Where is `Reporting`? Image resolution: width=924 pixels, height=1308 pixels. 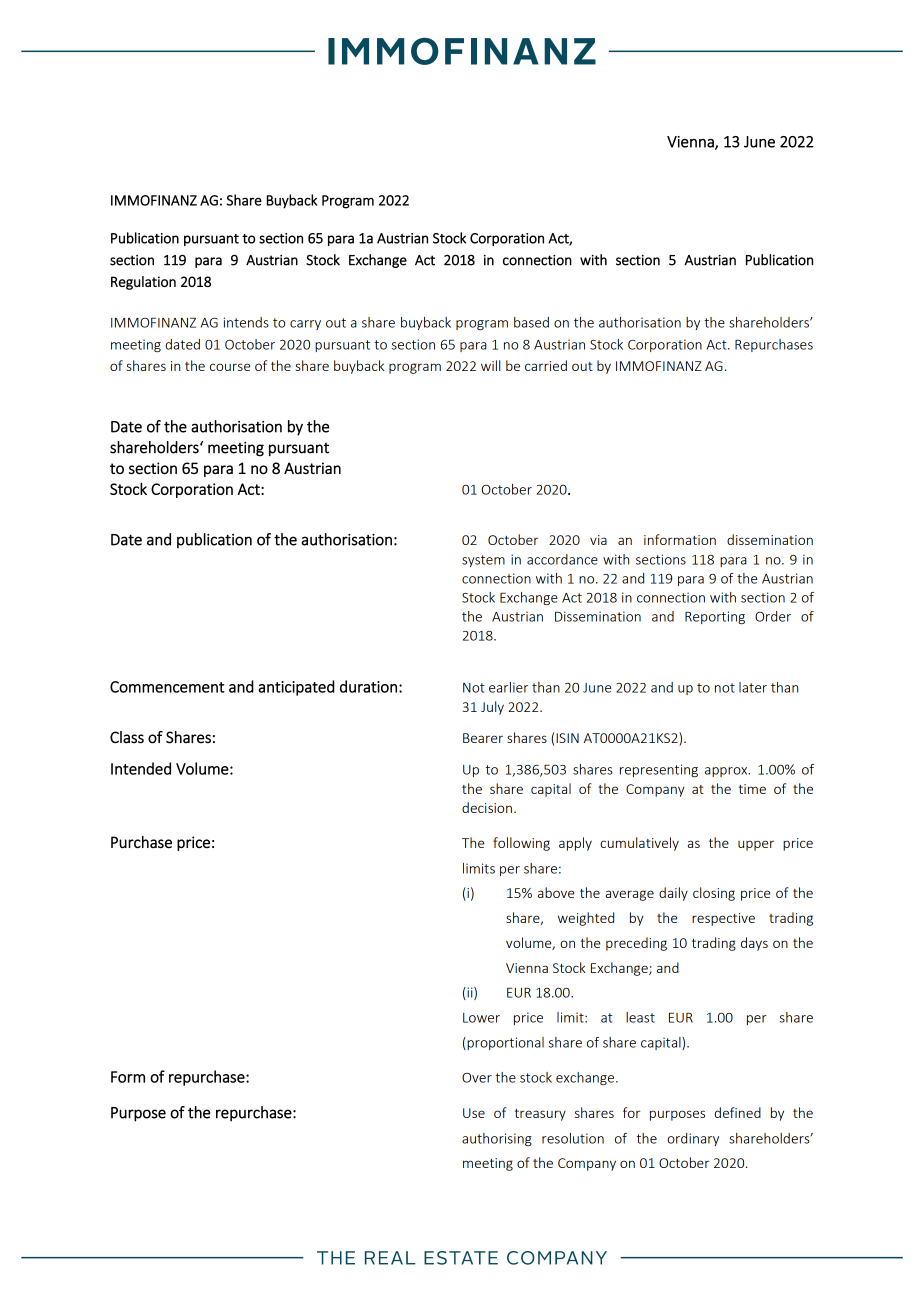
Reporting is located at coordinates (715, 617).
